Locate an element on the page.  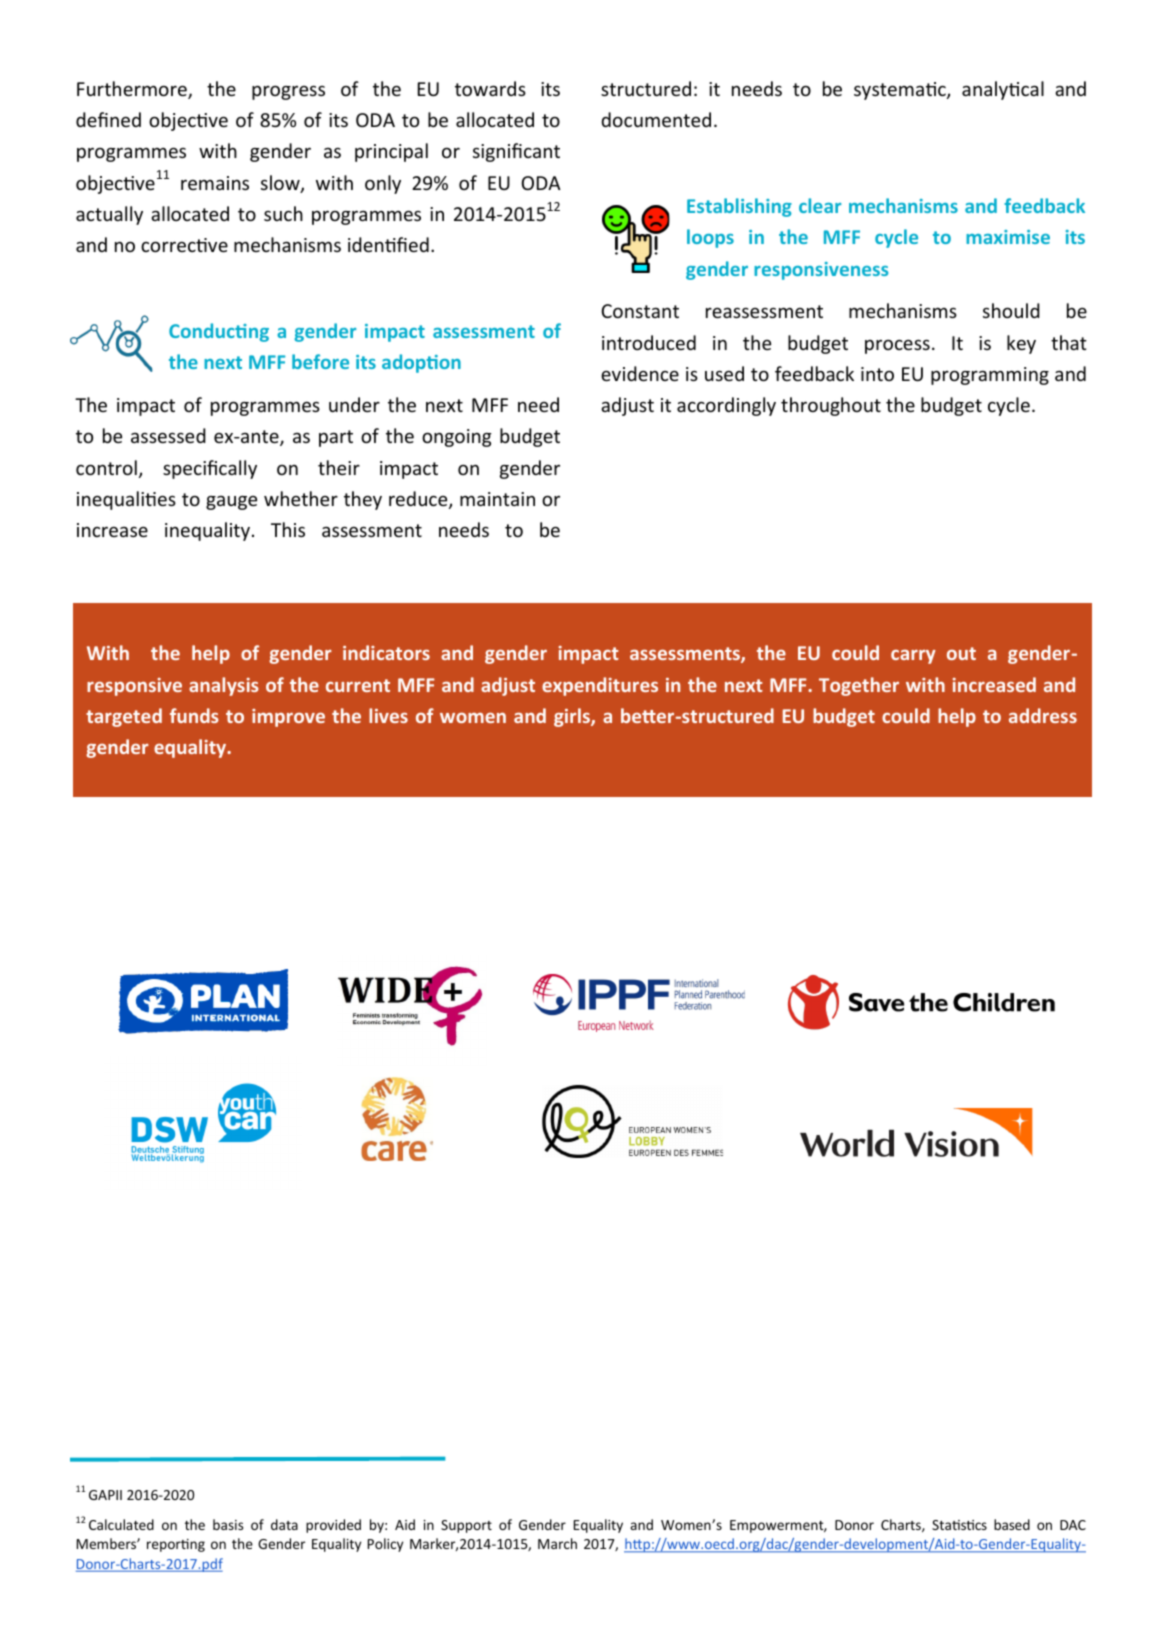
basis is located at coordinates (228, 1524).
